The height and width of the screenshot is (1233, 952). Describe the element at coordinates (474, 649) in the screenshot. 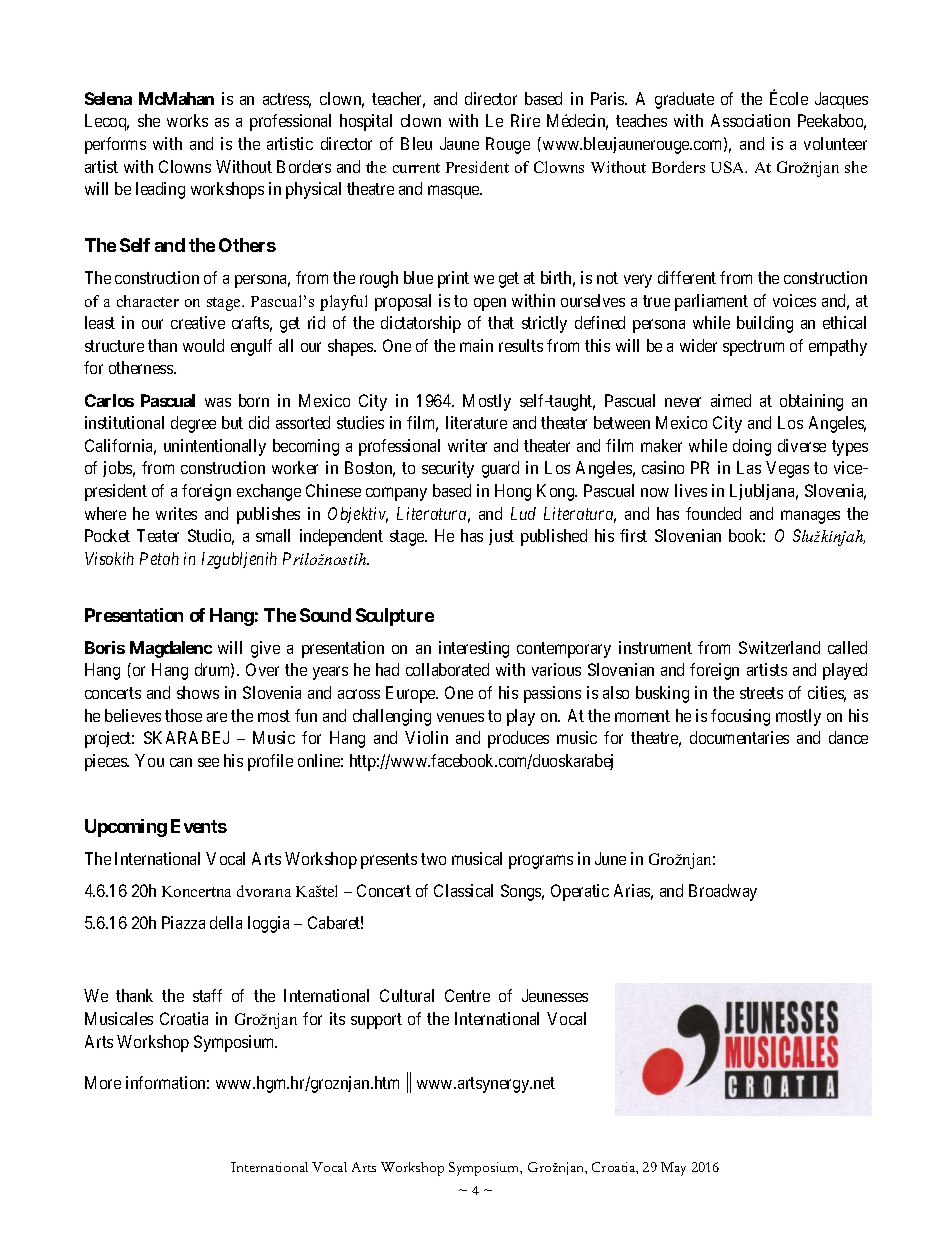

I see `interesting` at that location.
